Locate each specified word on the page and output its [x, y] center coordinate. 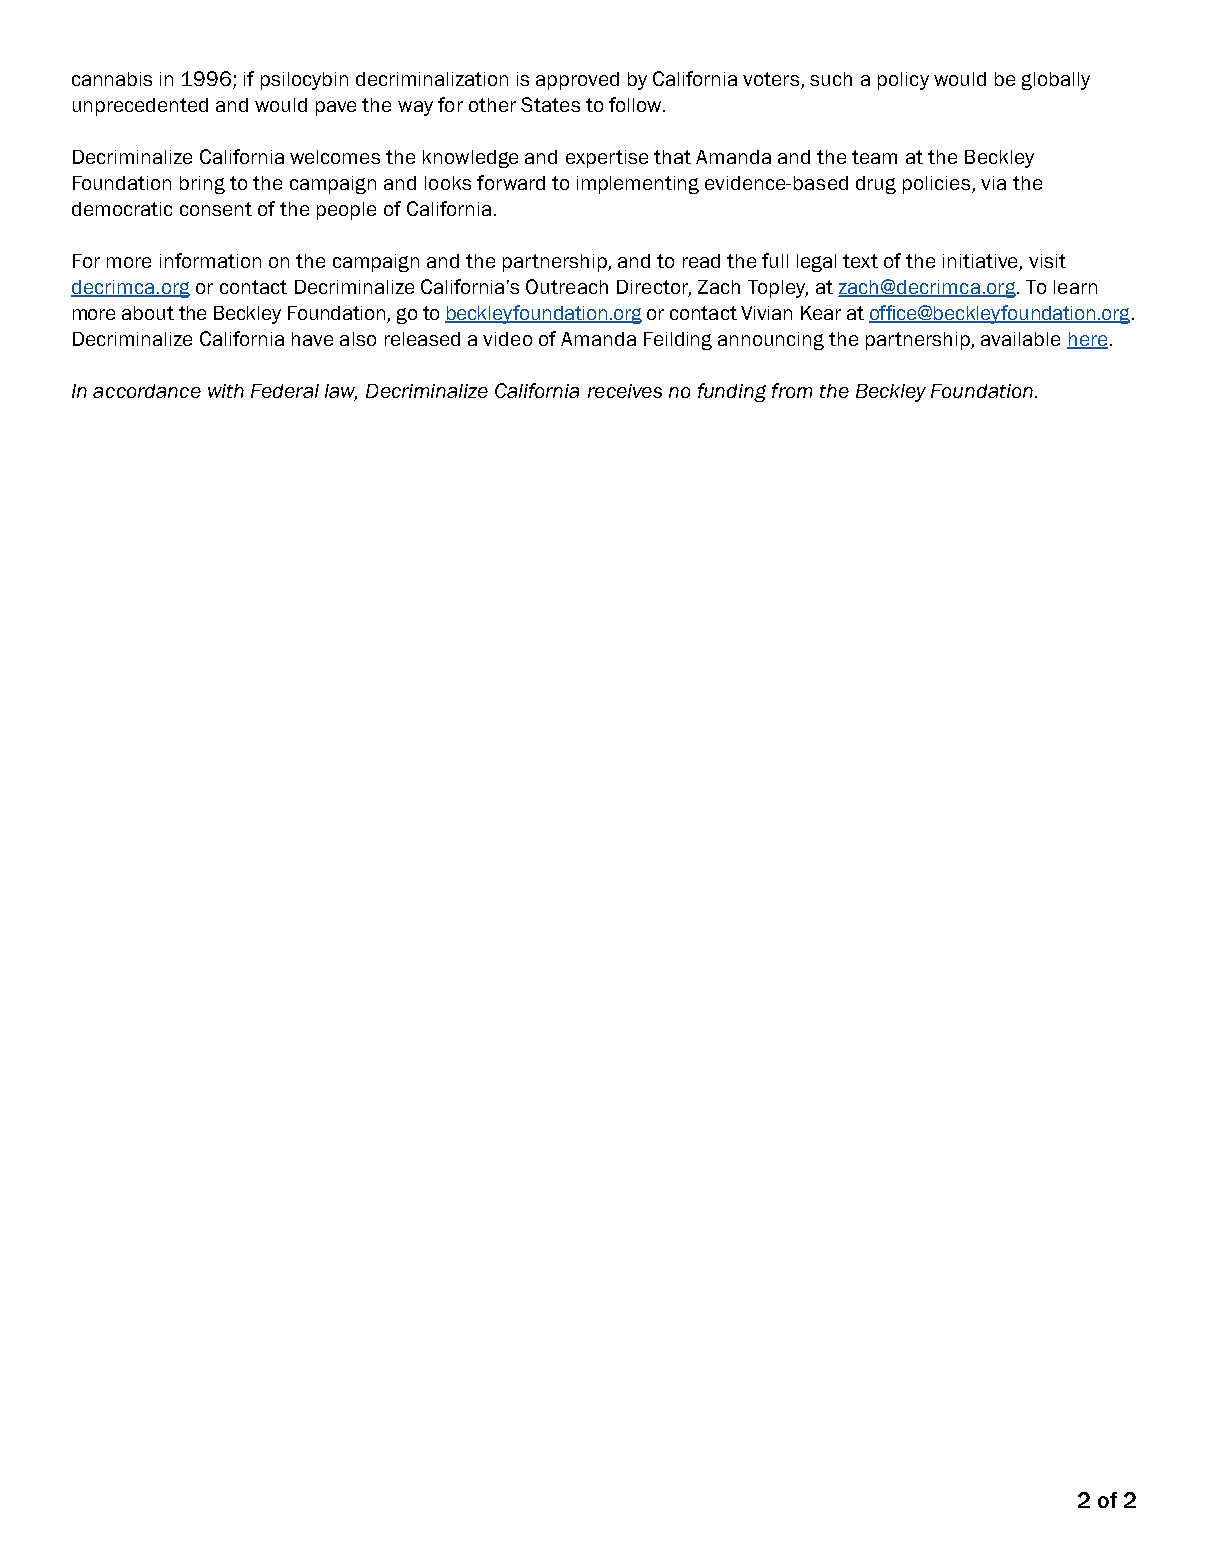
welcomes [335, 157]
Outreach [567, 286]
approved [577, 81]
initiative [981, 262]
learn [1075, 287]
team [874, 157]
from [792, 390]
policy [903, 81]
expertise [607, 159]
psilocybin [304, 81]
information [210, 260]
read [701, 261]
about [148, 313]
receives [625, 391]
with [226, 391]
